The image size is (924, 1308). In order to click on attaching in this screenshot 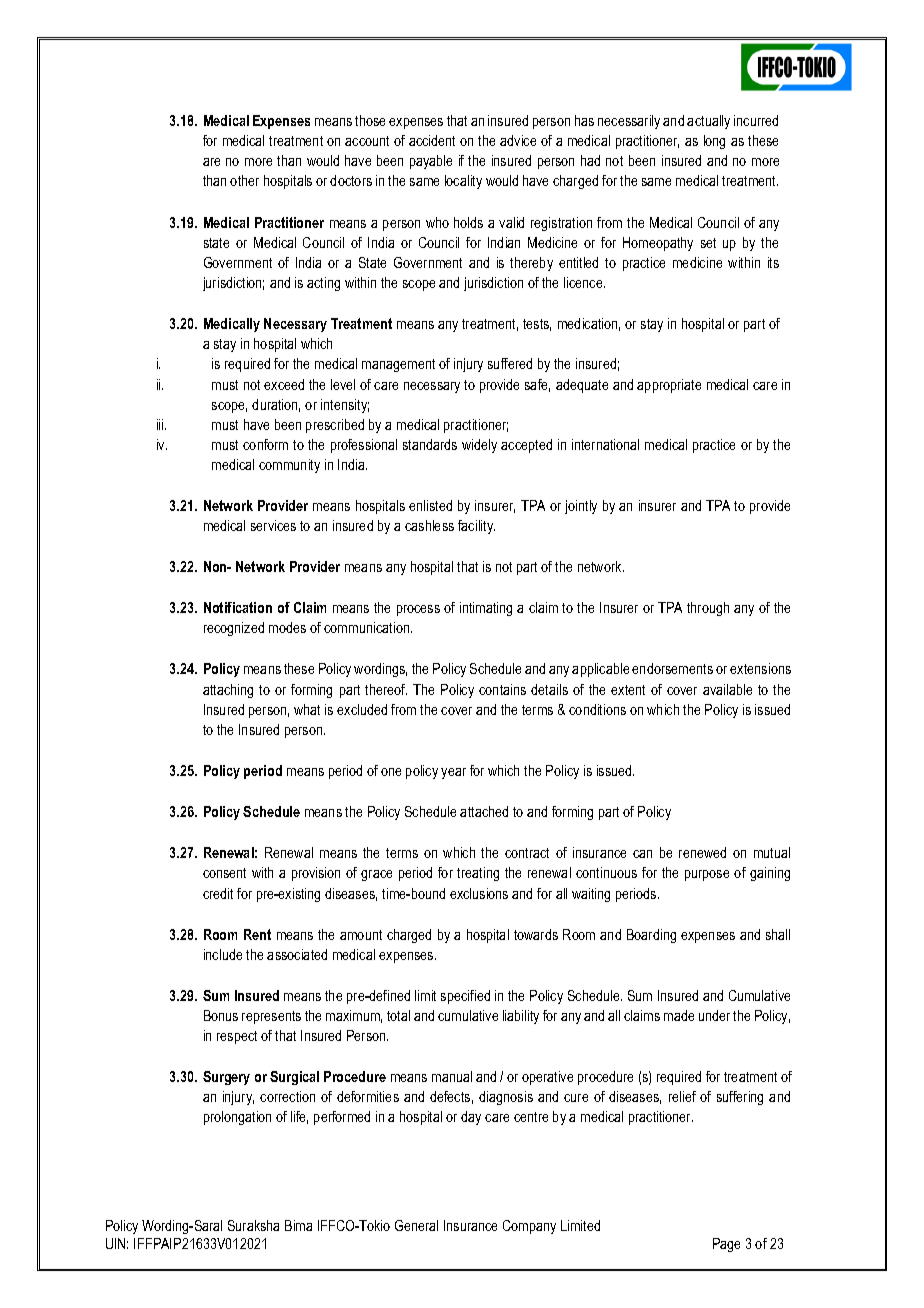, I will do `click(228, 691)`.
